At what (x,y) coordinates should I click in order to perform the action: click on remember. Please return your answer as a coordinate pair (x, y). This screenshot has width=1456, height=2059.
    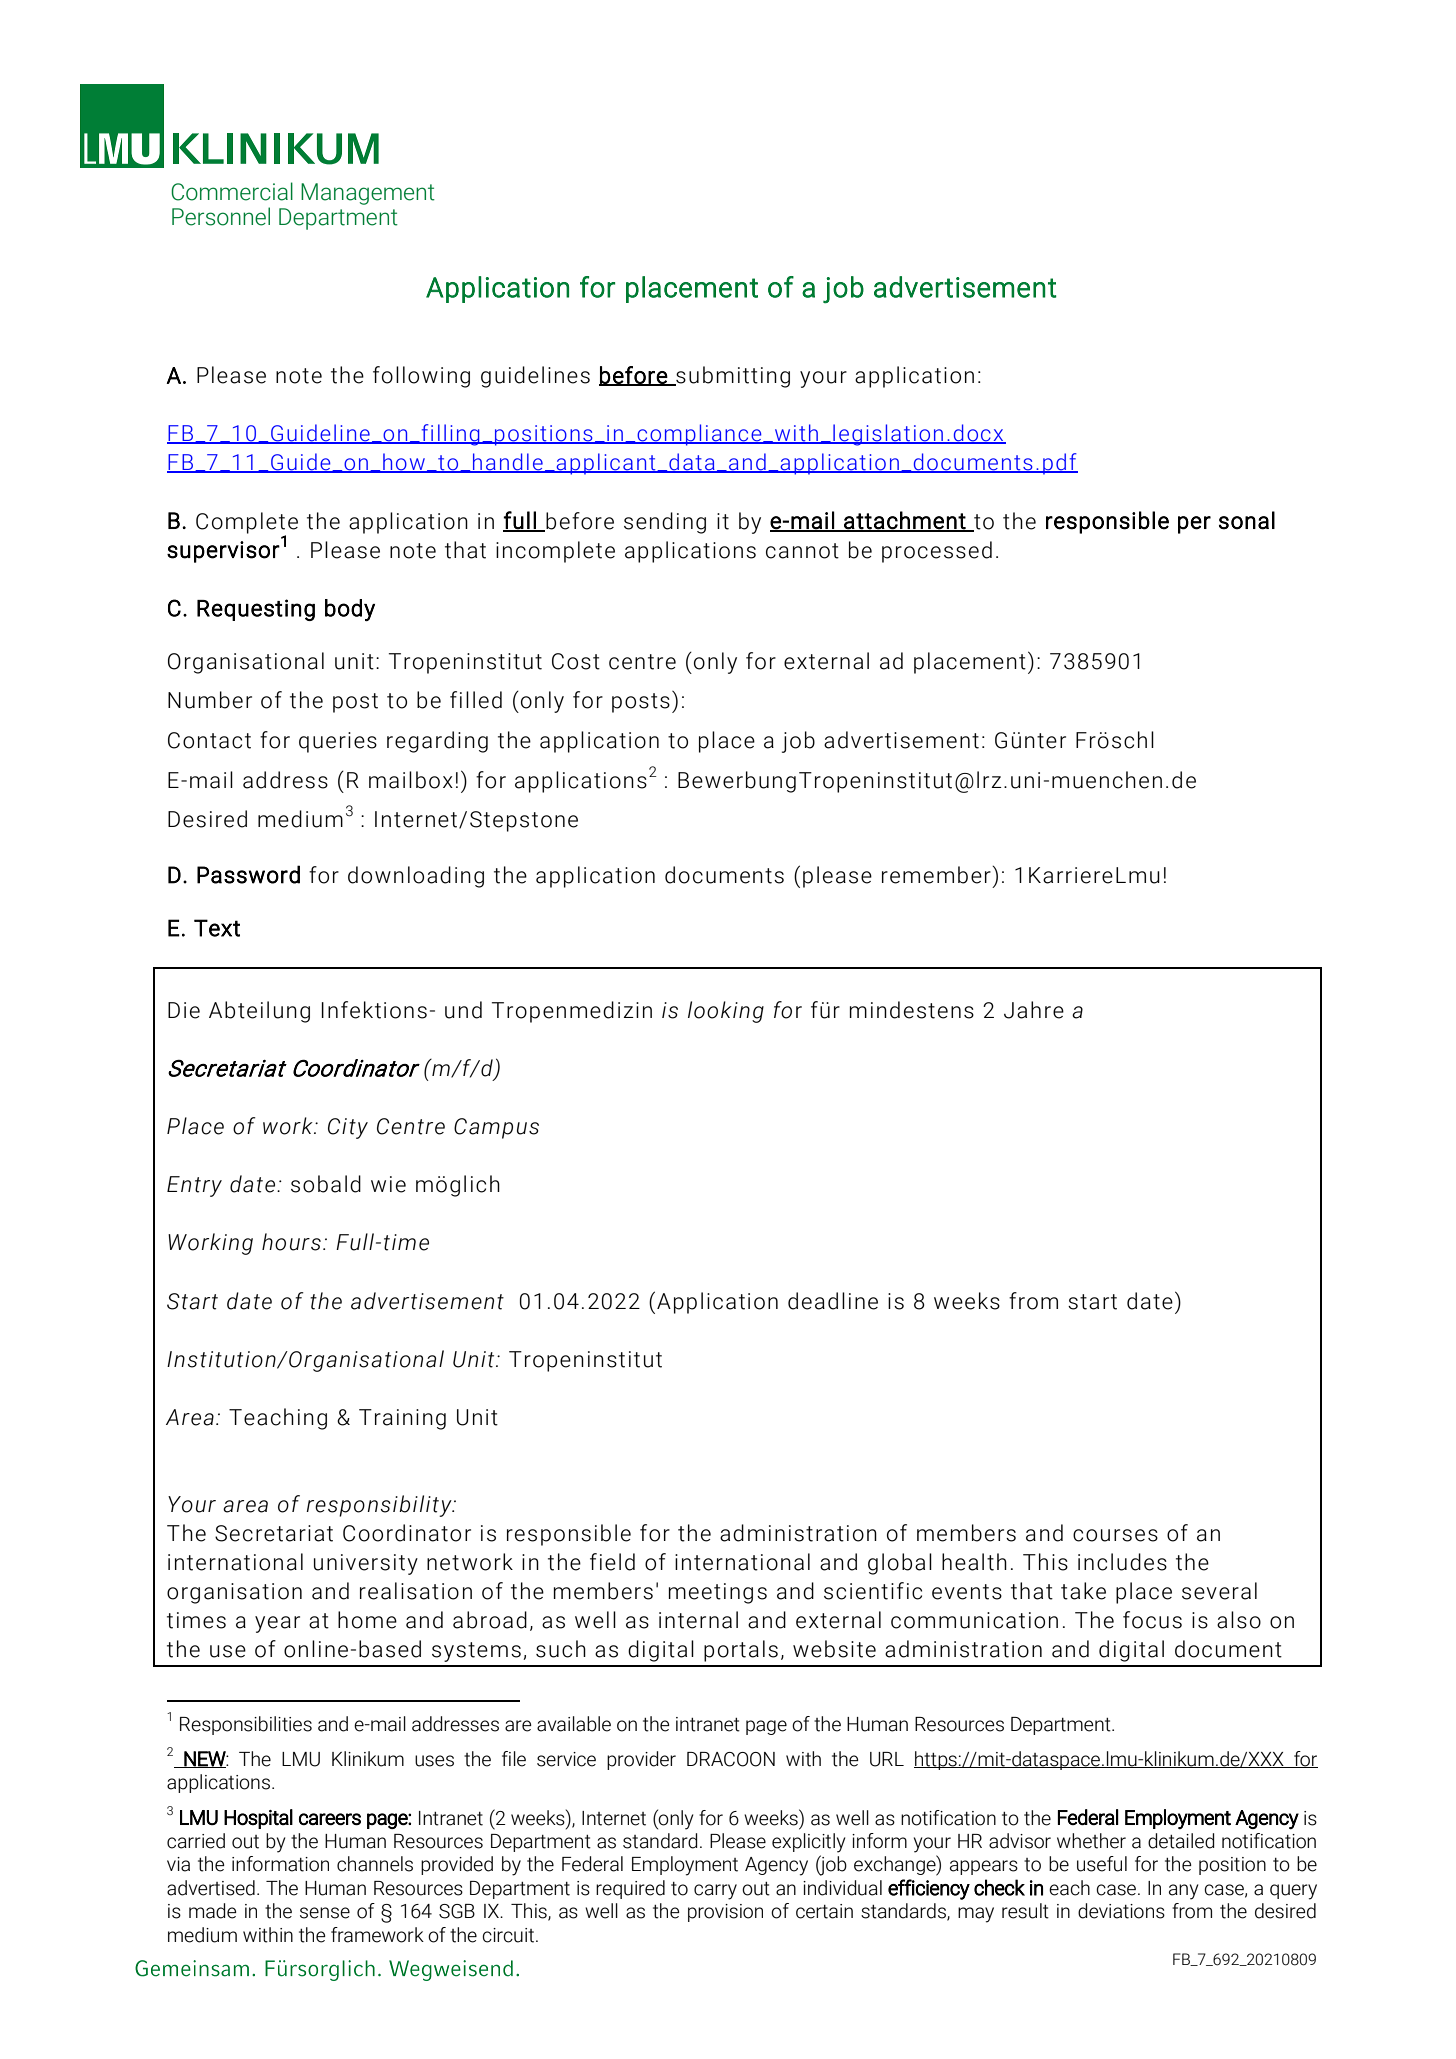
    Looking at the image, I should click on (937, 875).
